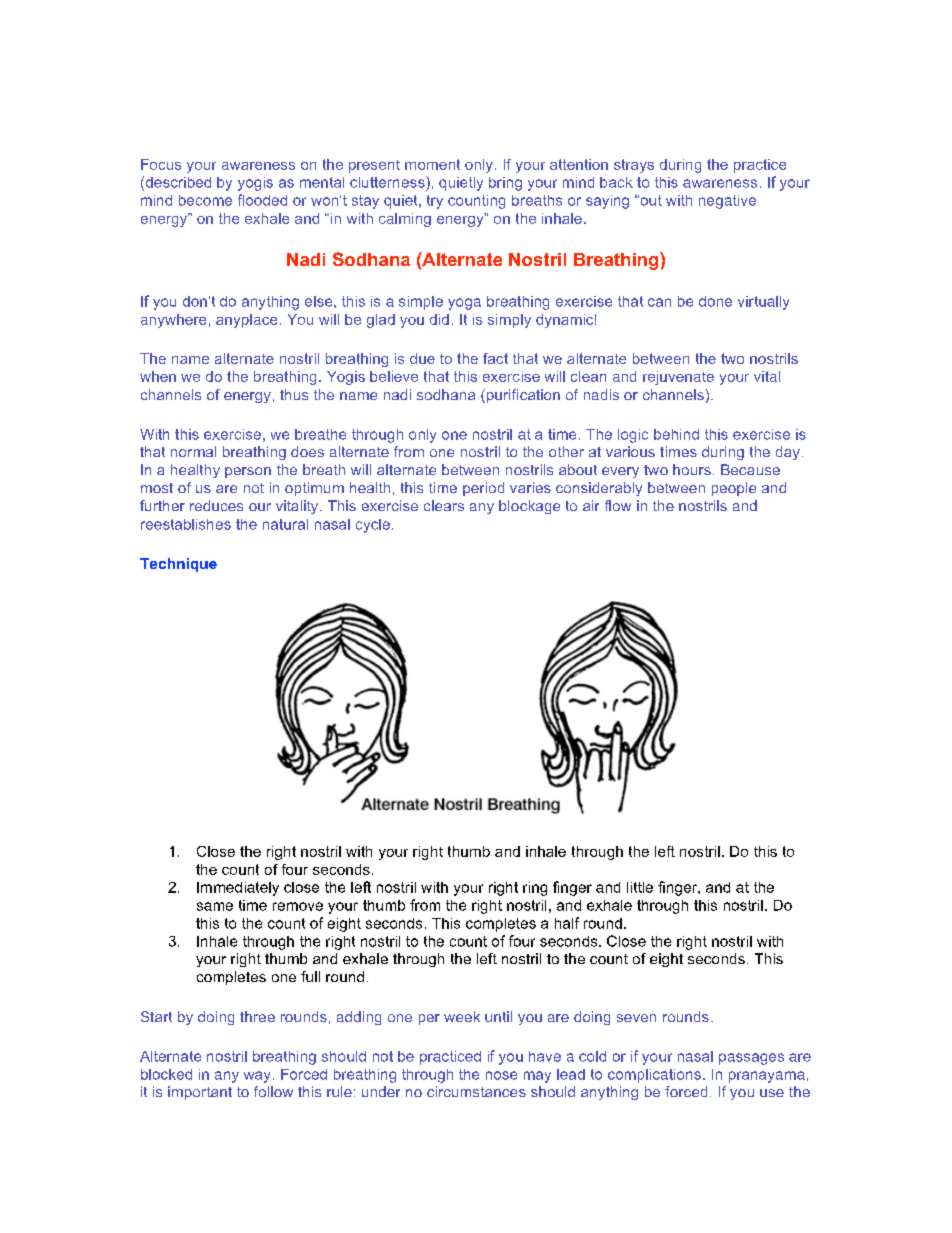 The image size is (952, 1233). What do you see at coordinates (567, 923) in the document?
I see `half` at bounding box center [567, 923].
